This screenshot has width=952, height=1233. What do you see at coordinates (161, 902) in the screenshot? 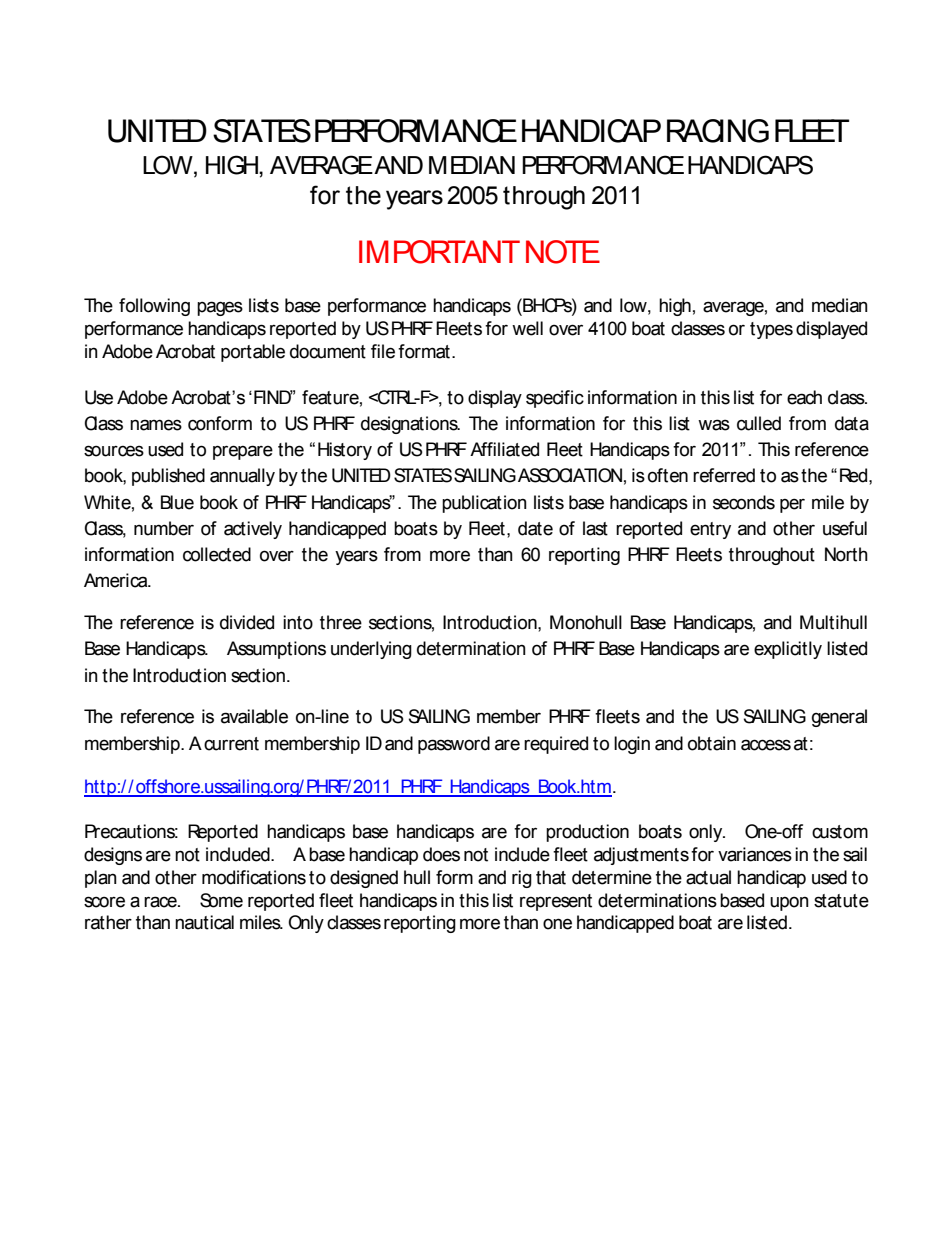
I see `race` at bounding box center [161, 902].
